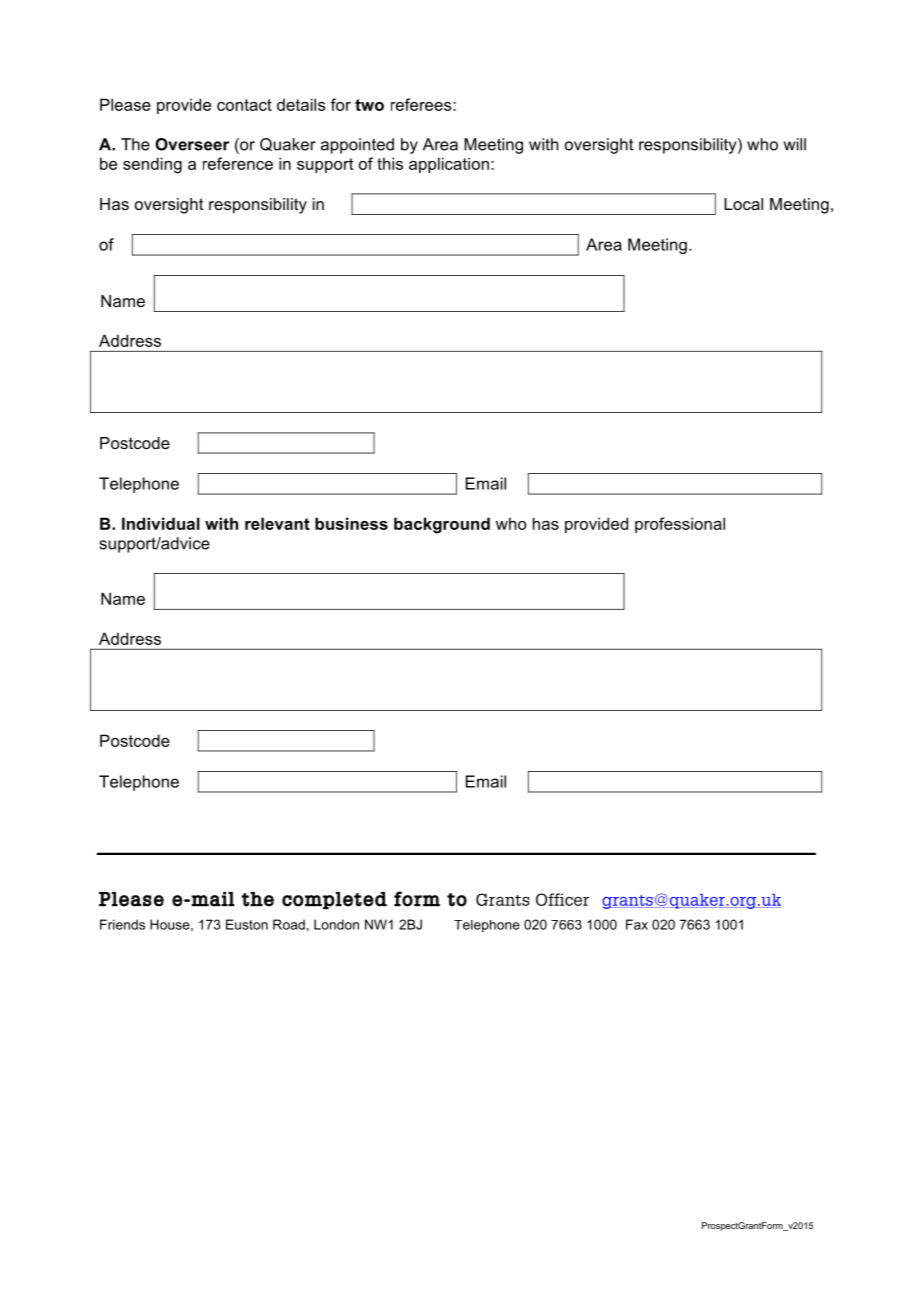 Image resolution: width=924 pixels, height=1308 pixels. Describe the element at coordinates (795, 144) in the image. I see `will` at that location.
